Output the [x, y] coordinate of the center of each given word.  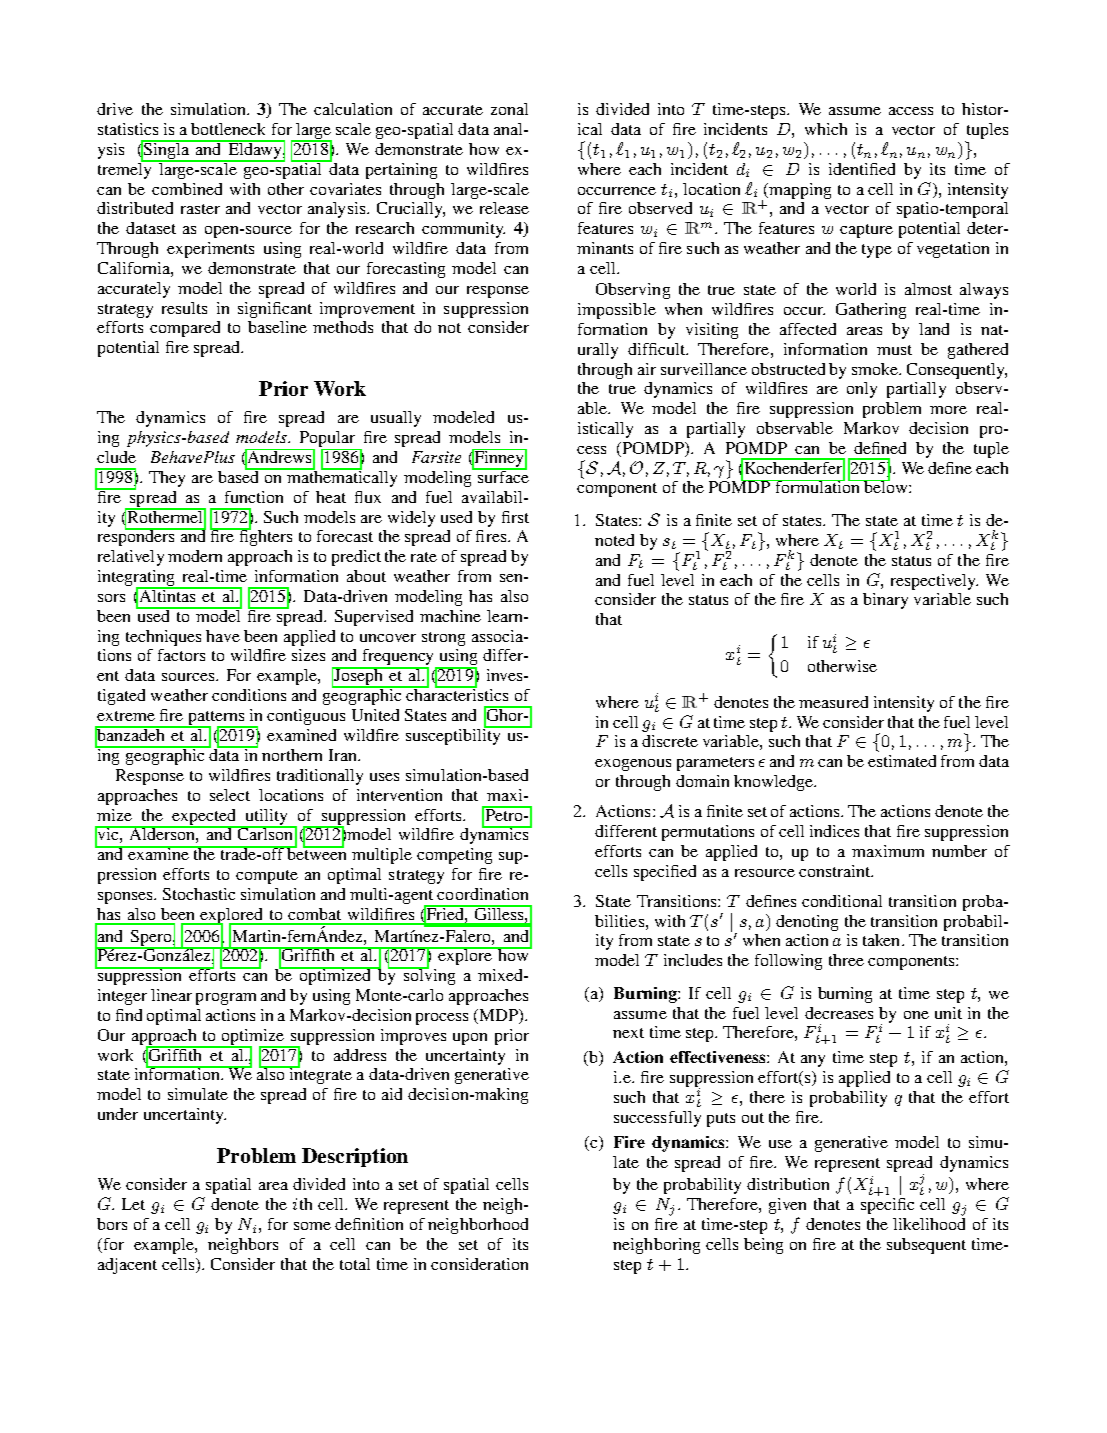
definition [369, 1224]
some [312, 1226]
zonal [509, 109]
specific [887, 1206]
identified [862, 169]
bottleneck [228, 129]
